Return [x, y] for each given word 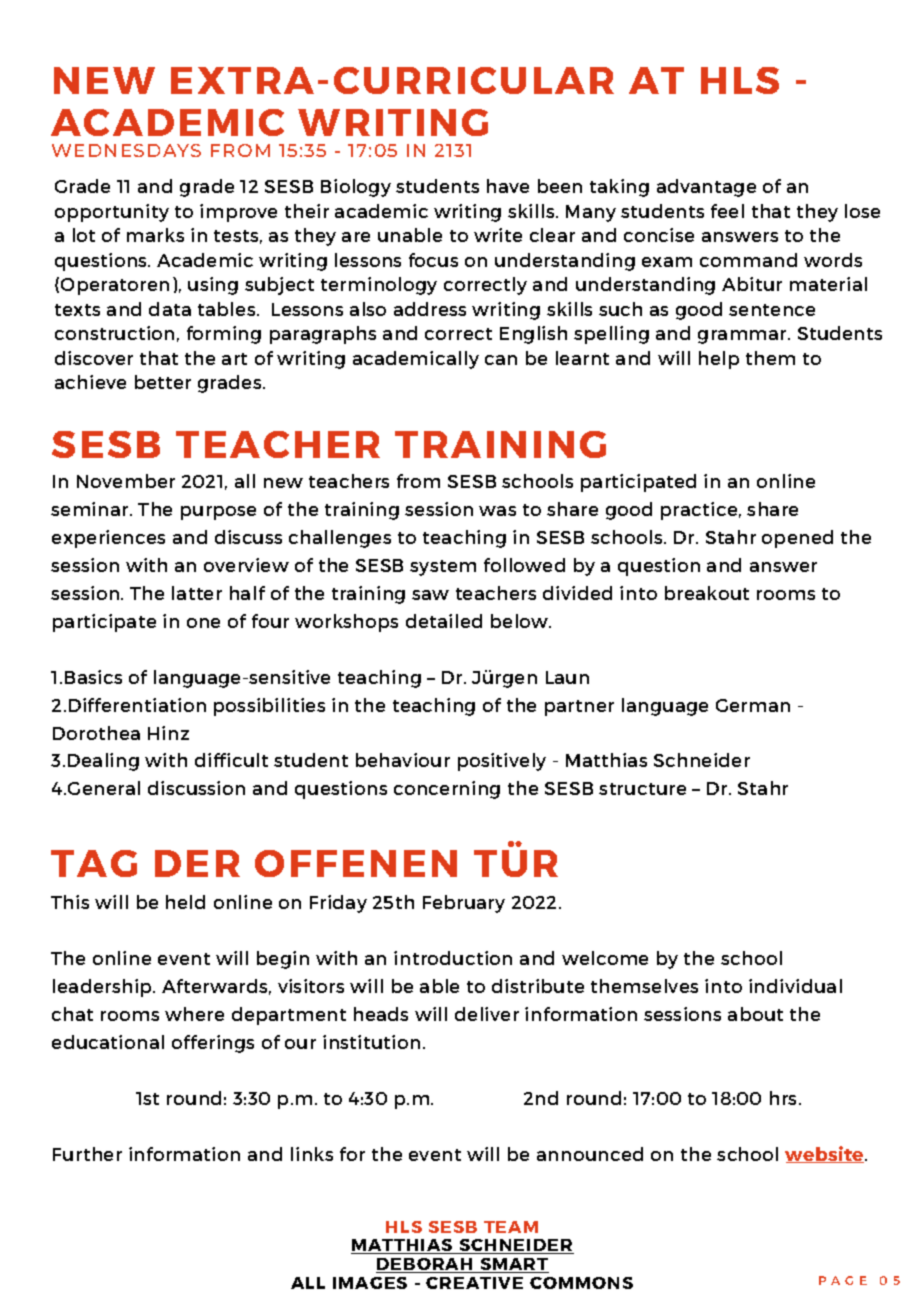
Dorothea [96, 733]
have [508, 186]
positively [502, 762]
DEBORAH [425, 1265]
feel [727, 211]
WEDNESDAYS [126, 150]
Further [87, 1154]
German [753, 705]
